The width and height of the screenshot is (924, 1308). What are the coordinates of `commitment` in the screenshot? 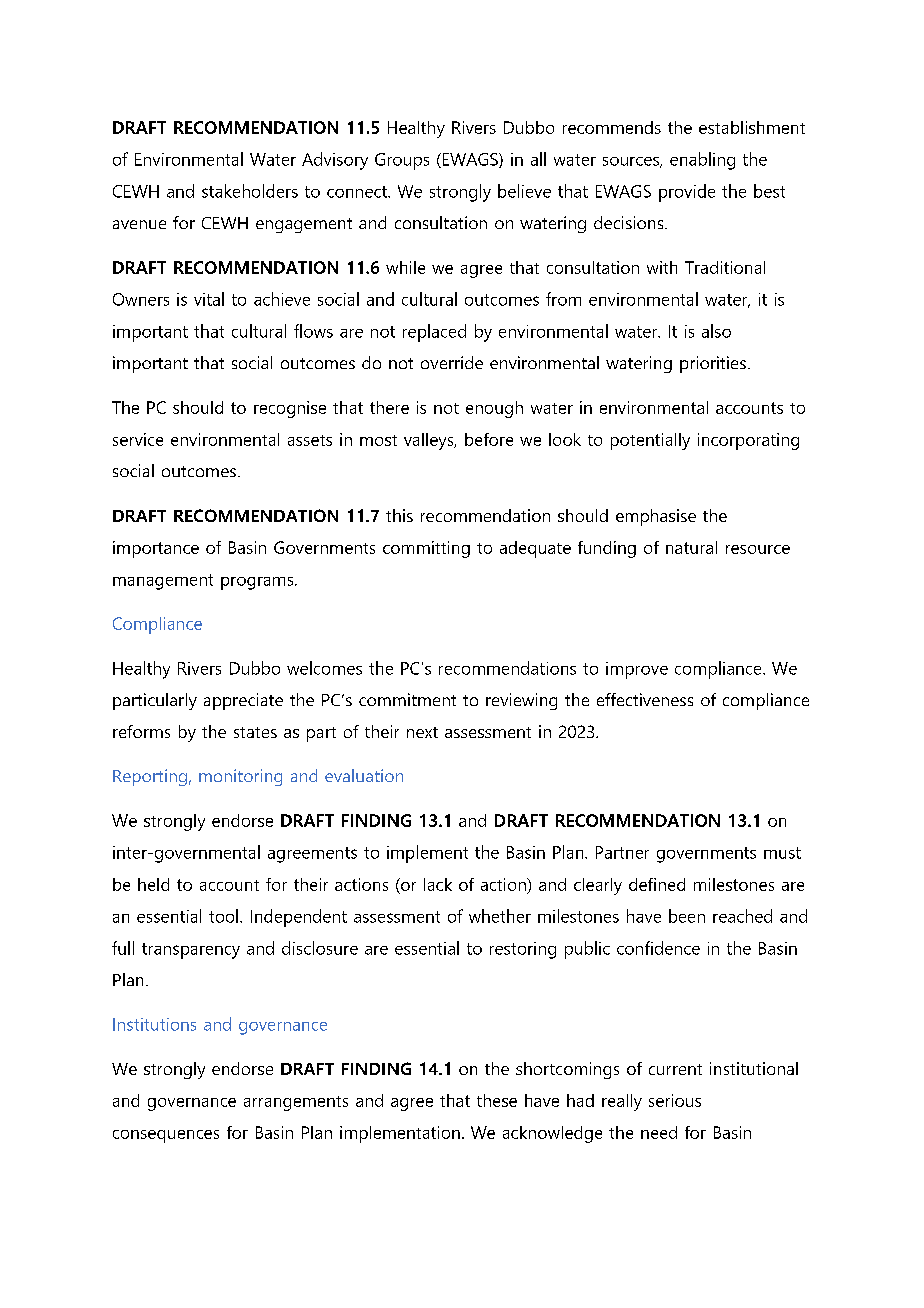 It's located at (407, 699).
